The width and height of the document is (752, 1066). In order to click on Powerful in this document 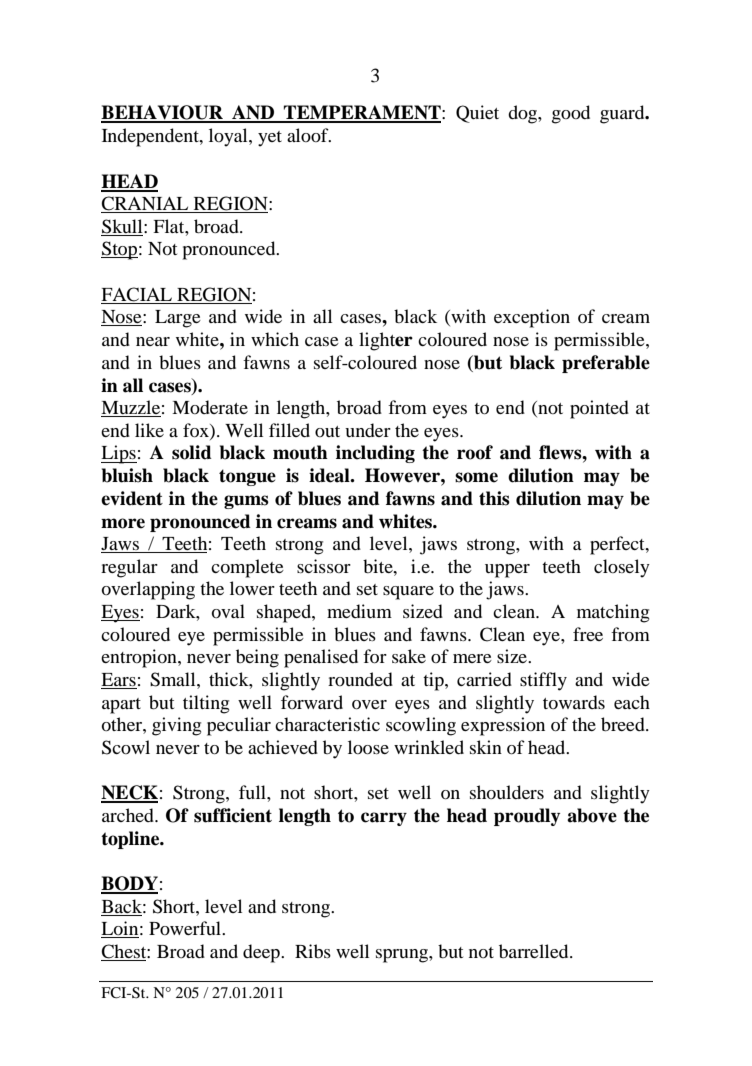, I will do `click(186, 928)`.
